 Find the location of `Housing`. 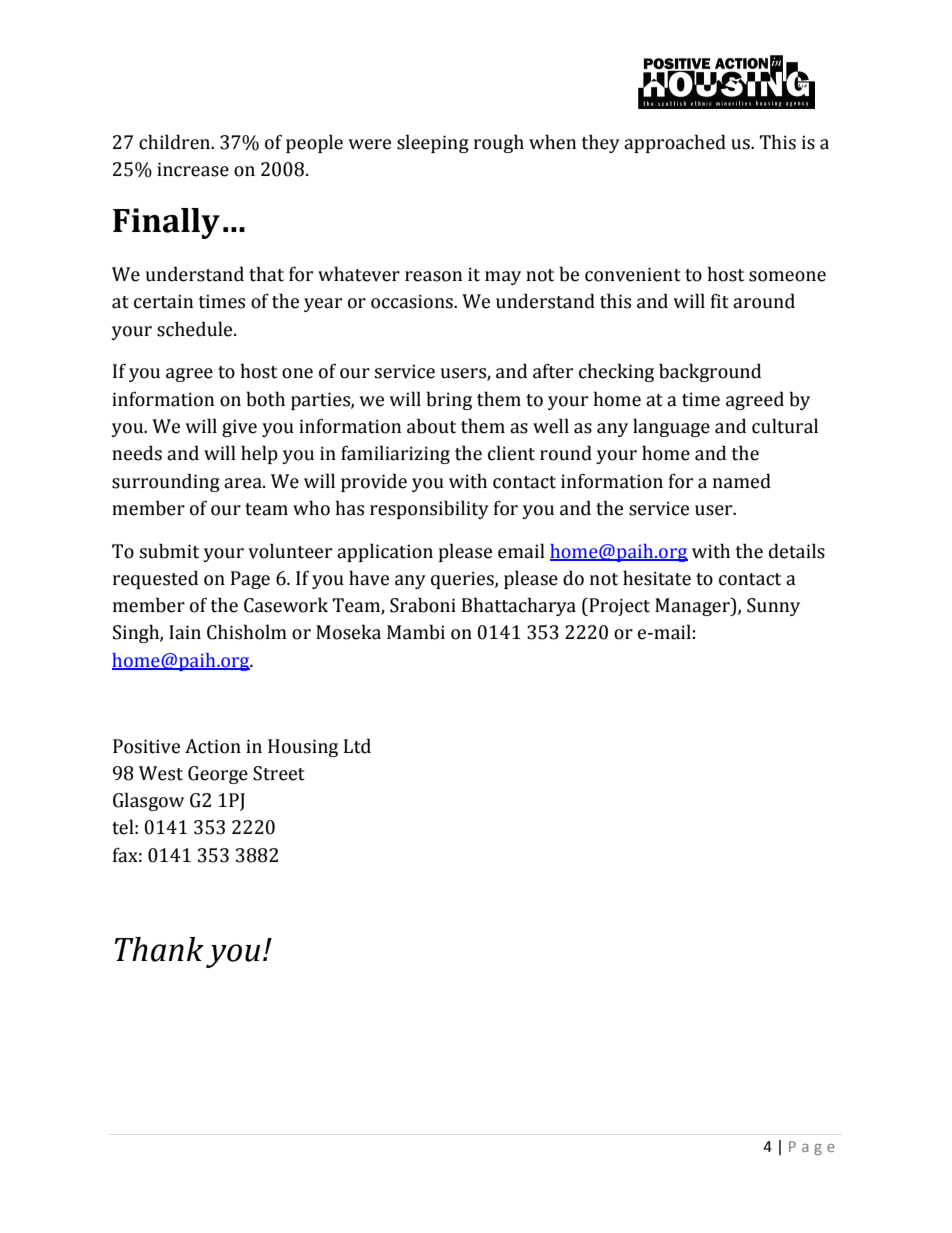

Housing is located at coordinates (303, 748).
